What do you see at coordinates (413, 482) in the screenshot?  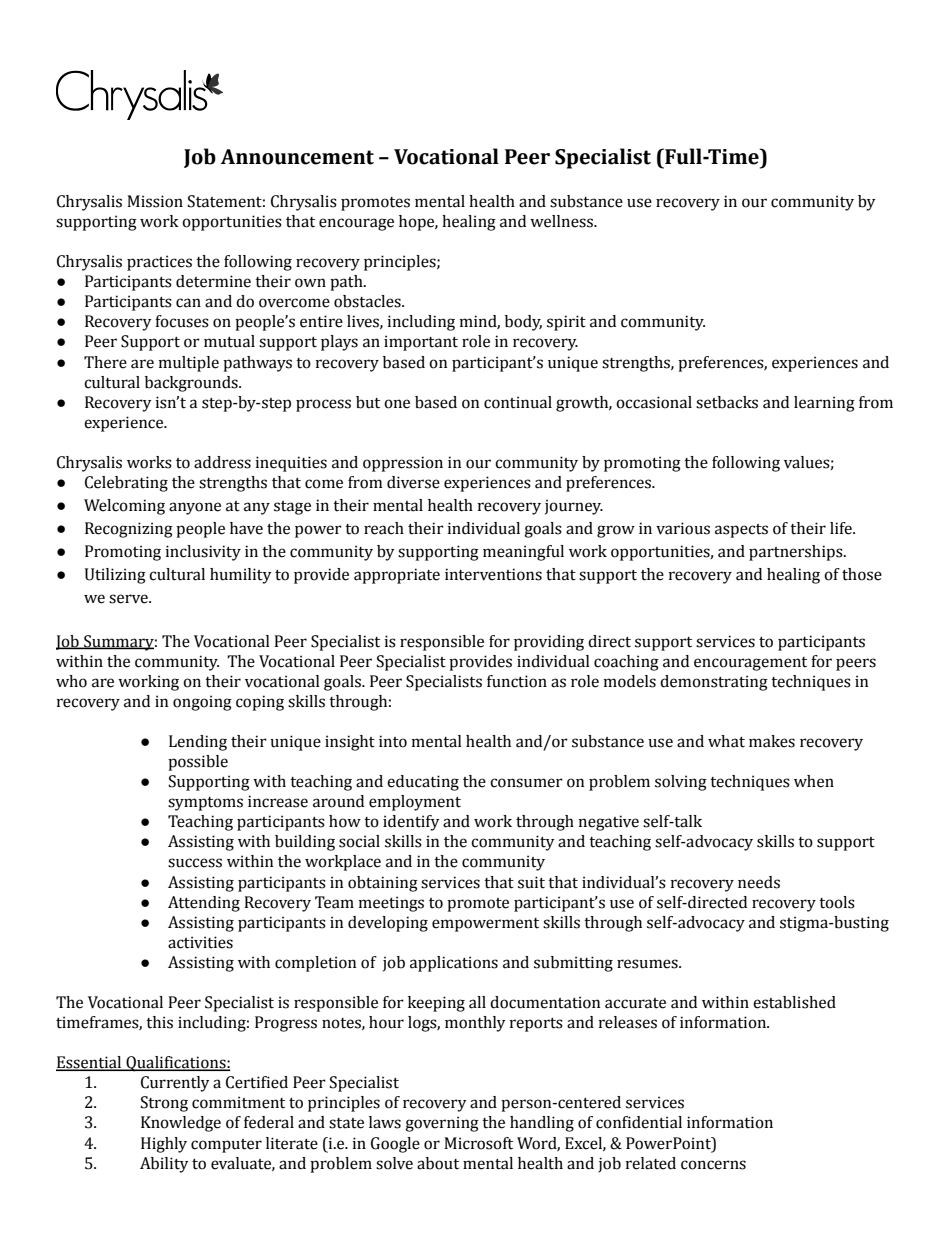 I see `diverse` at bounding box center [413, 482].
